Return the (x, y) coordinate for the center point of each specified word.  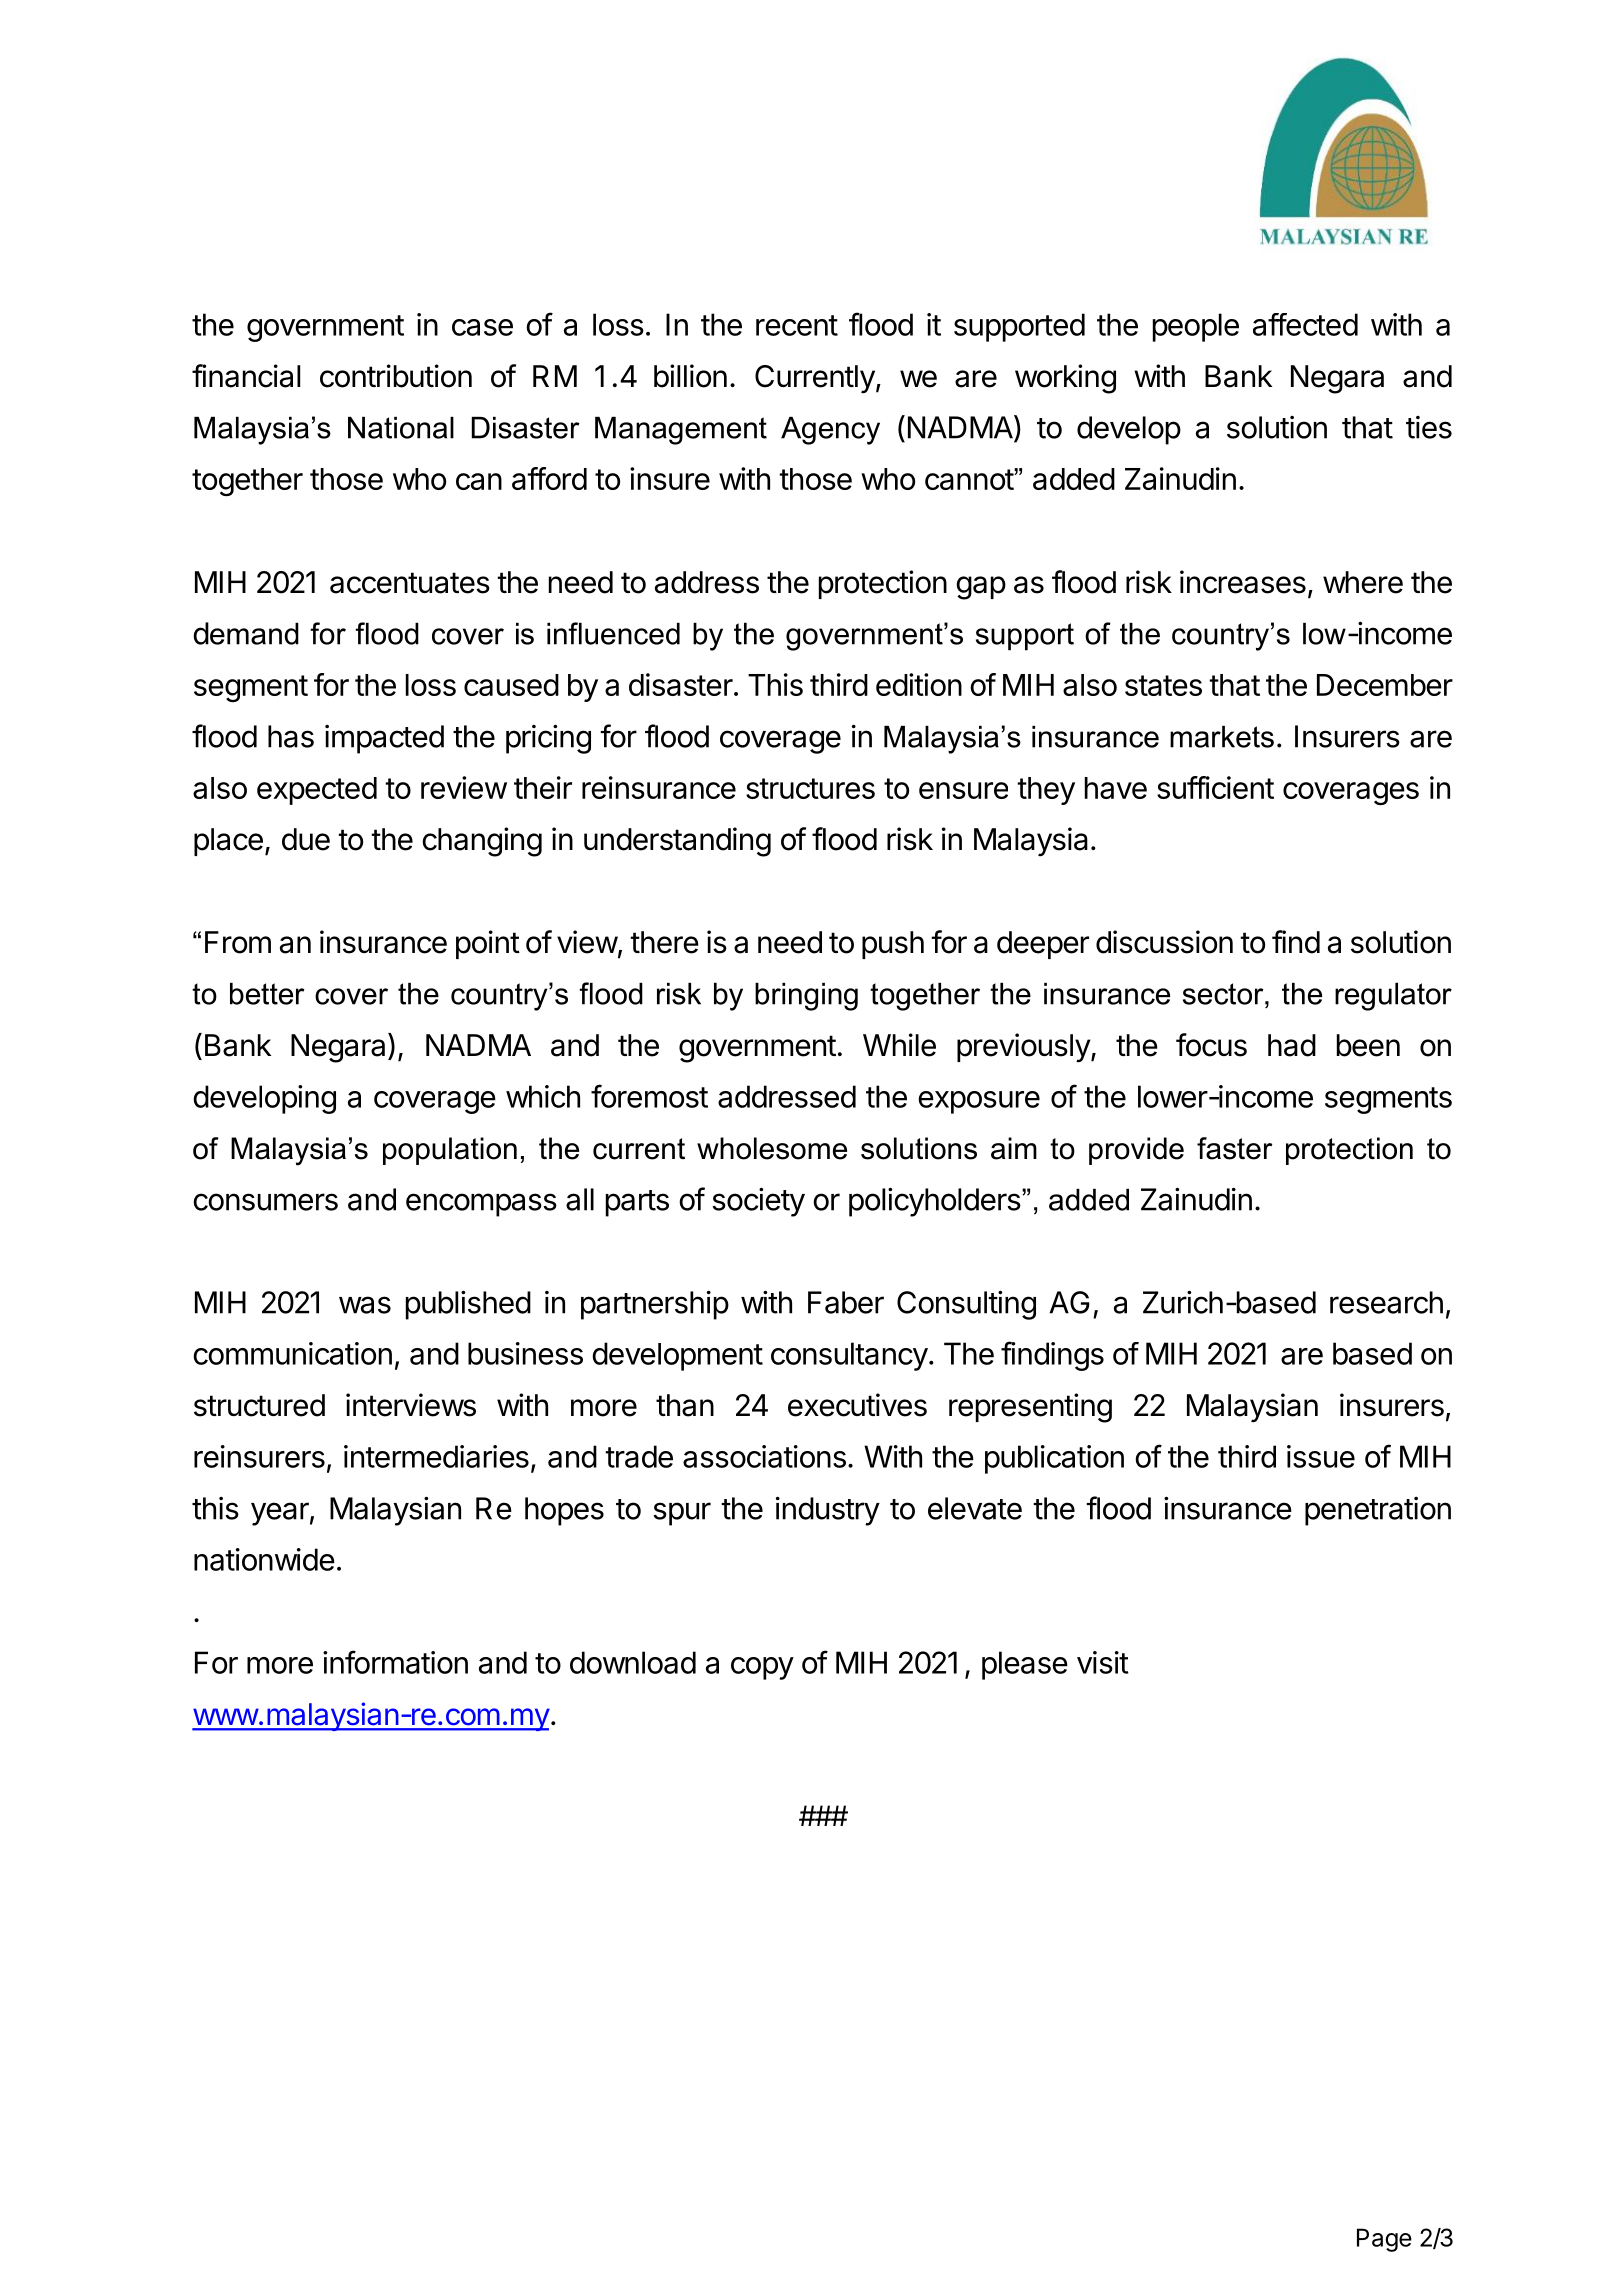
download (633, 1662)
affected (1305, 324)
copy (762, 1668)
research (1386, 1302)
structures (810, 788)
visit (1103, 1662)
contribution (396, 376)
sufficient (1215, 787)
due (306, 839)
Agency (830, 431)
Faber (846, 1302)
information (395, 1662)
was (365, 1305)
